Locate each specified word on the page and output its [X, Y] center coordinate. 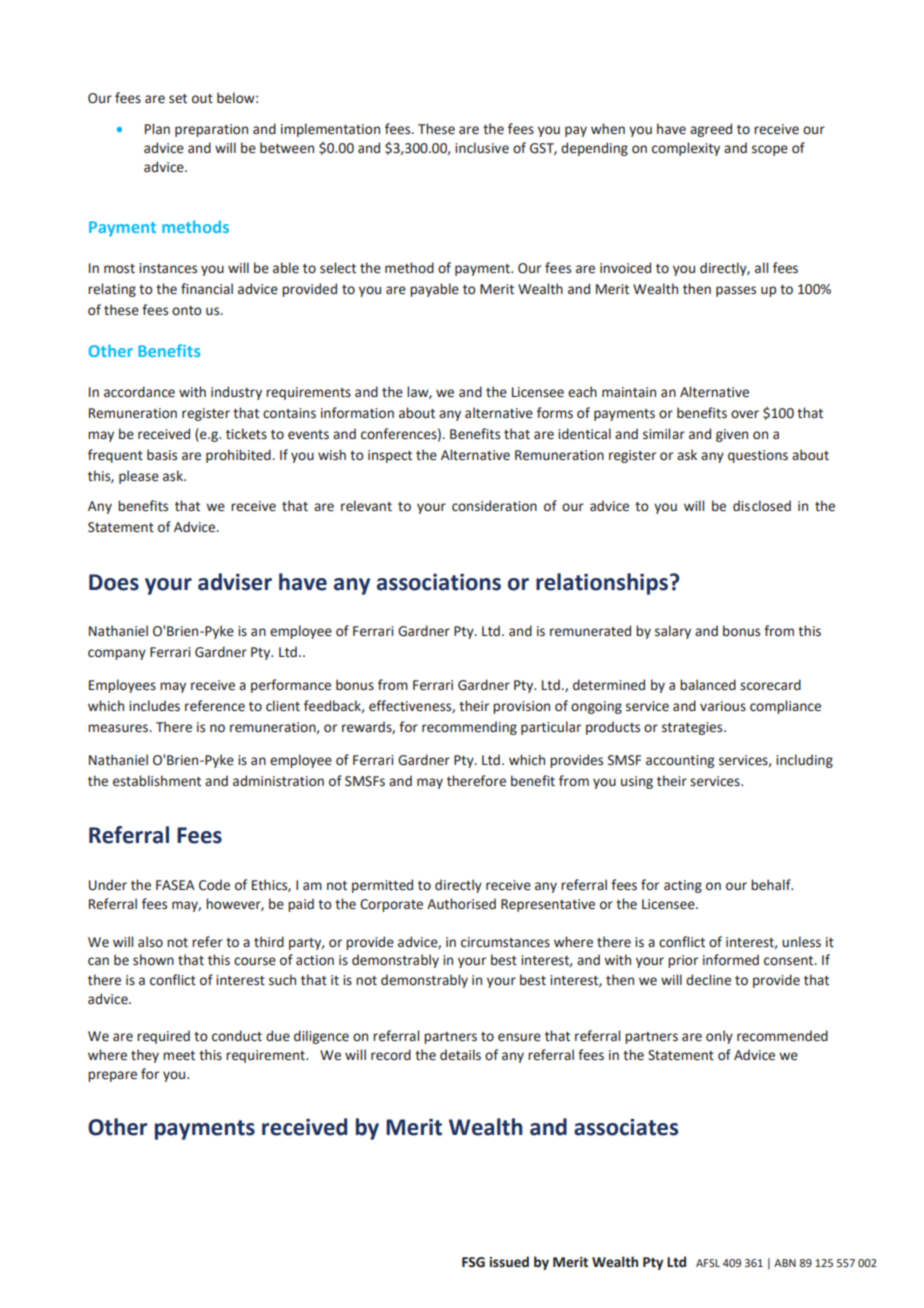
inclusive [482, 148]
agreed [711, 130]
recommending [469, 728]
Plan [157, 128]
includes [154, 706]
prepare [112, 1076]
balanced [708, 685]
